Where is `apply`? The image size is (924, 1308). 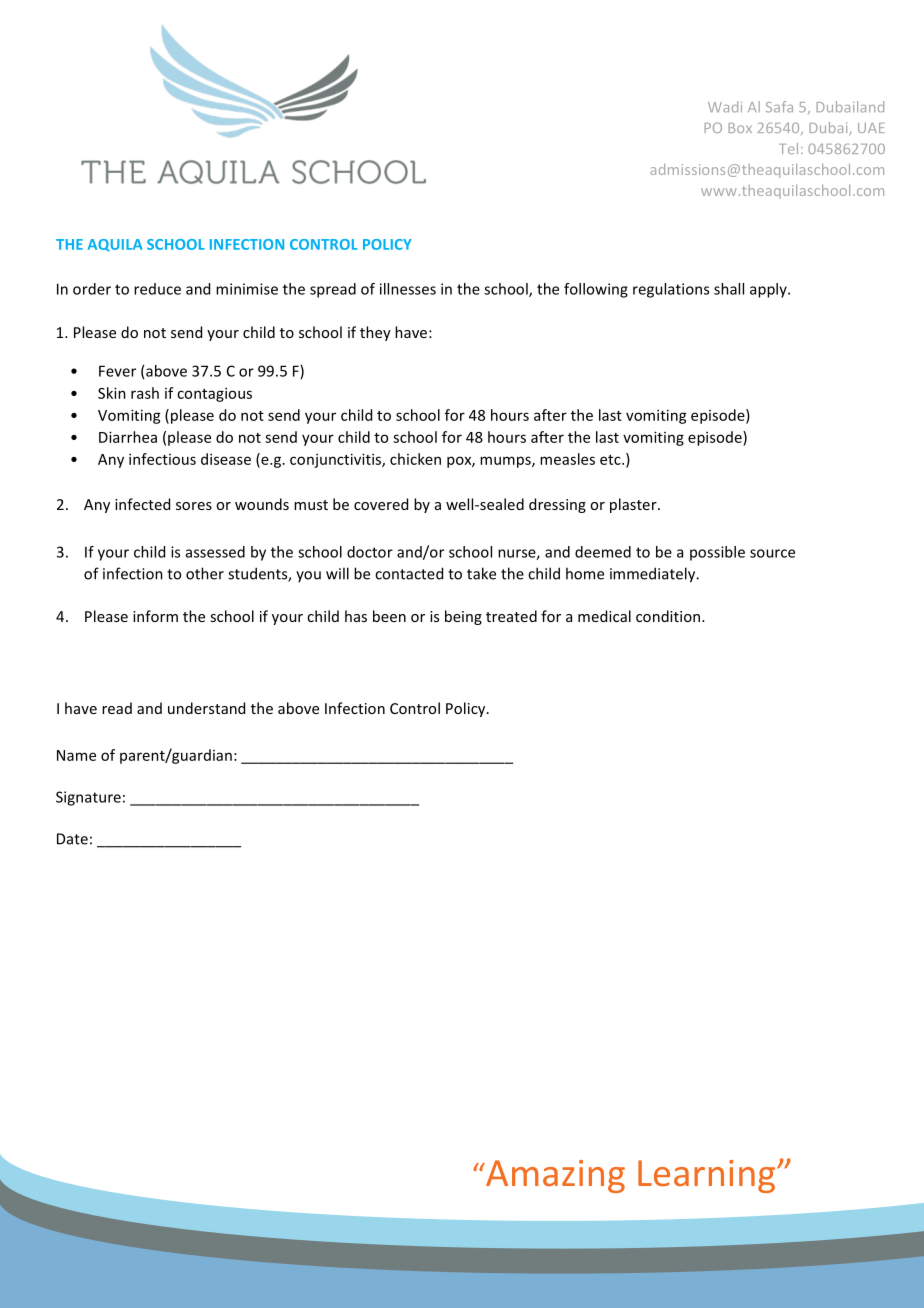 apply is located at coordinates (769, 290).
